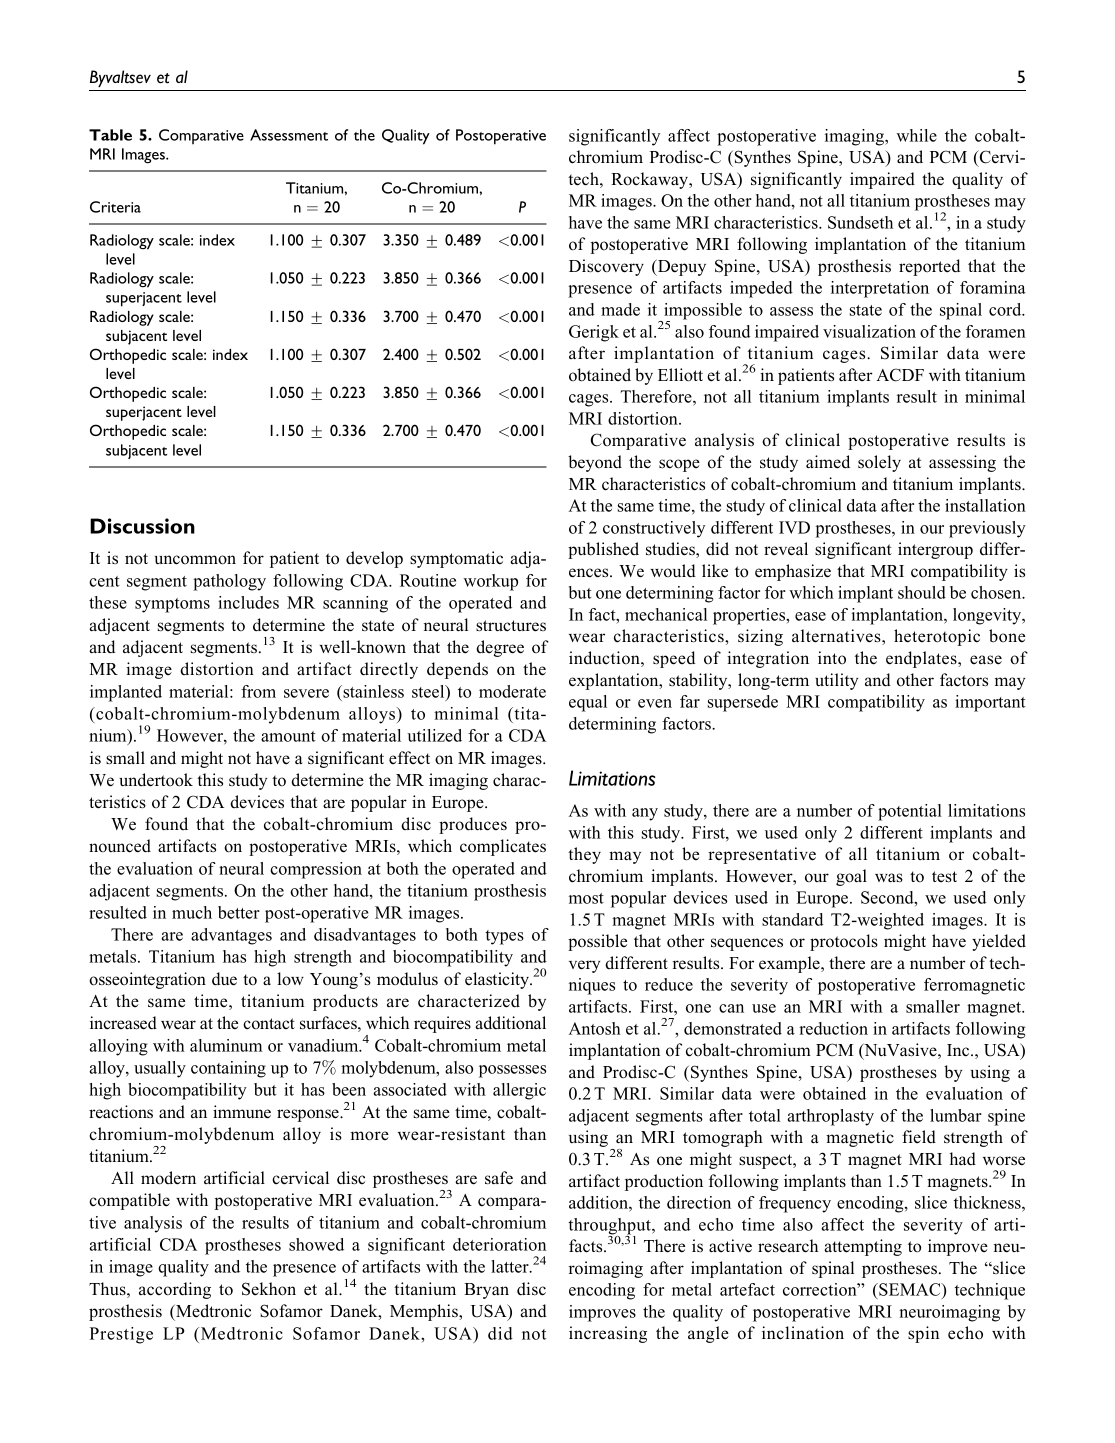 The image size is (1115, 1443). I want to click on made, so click(620, 309).
